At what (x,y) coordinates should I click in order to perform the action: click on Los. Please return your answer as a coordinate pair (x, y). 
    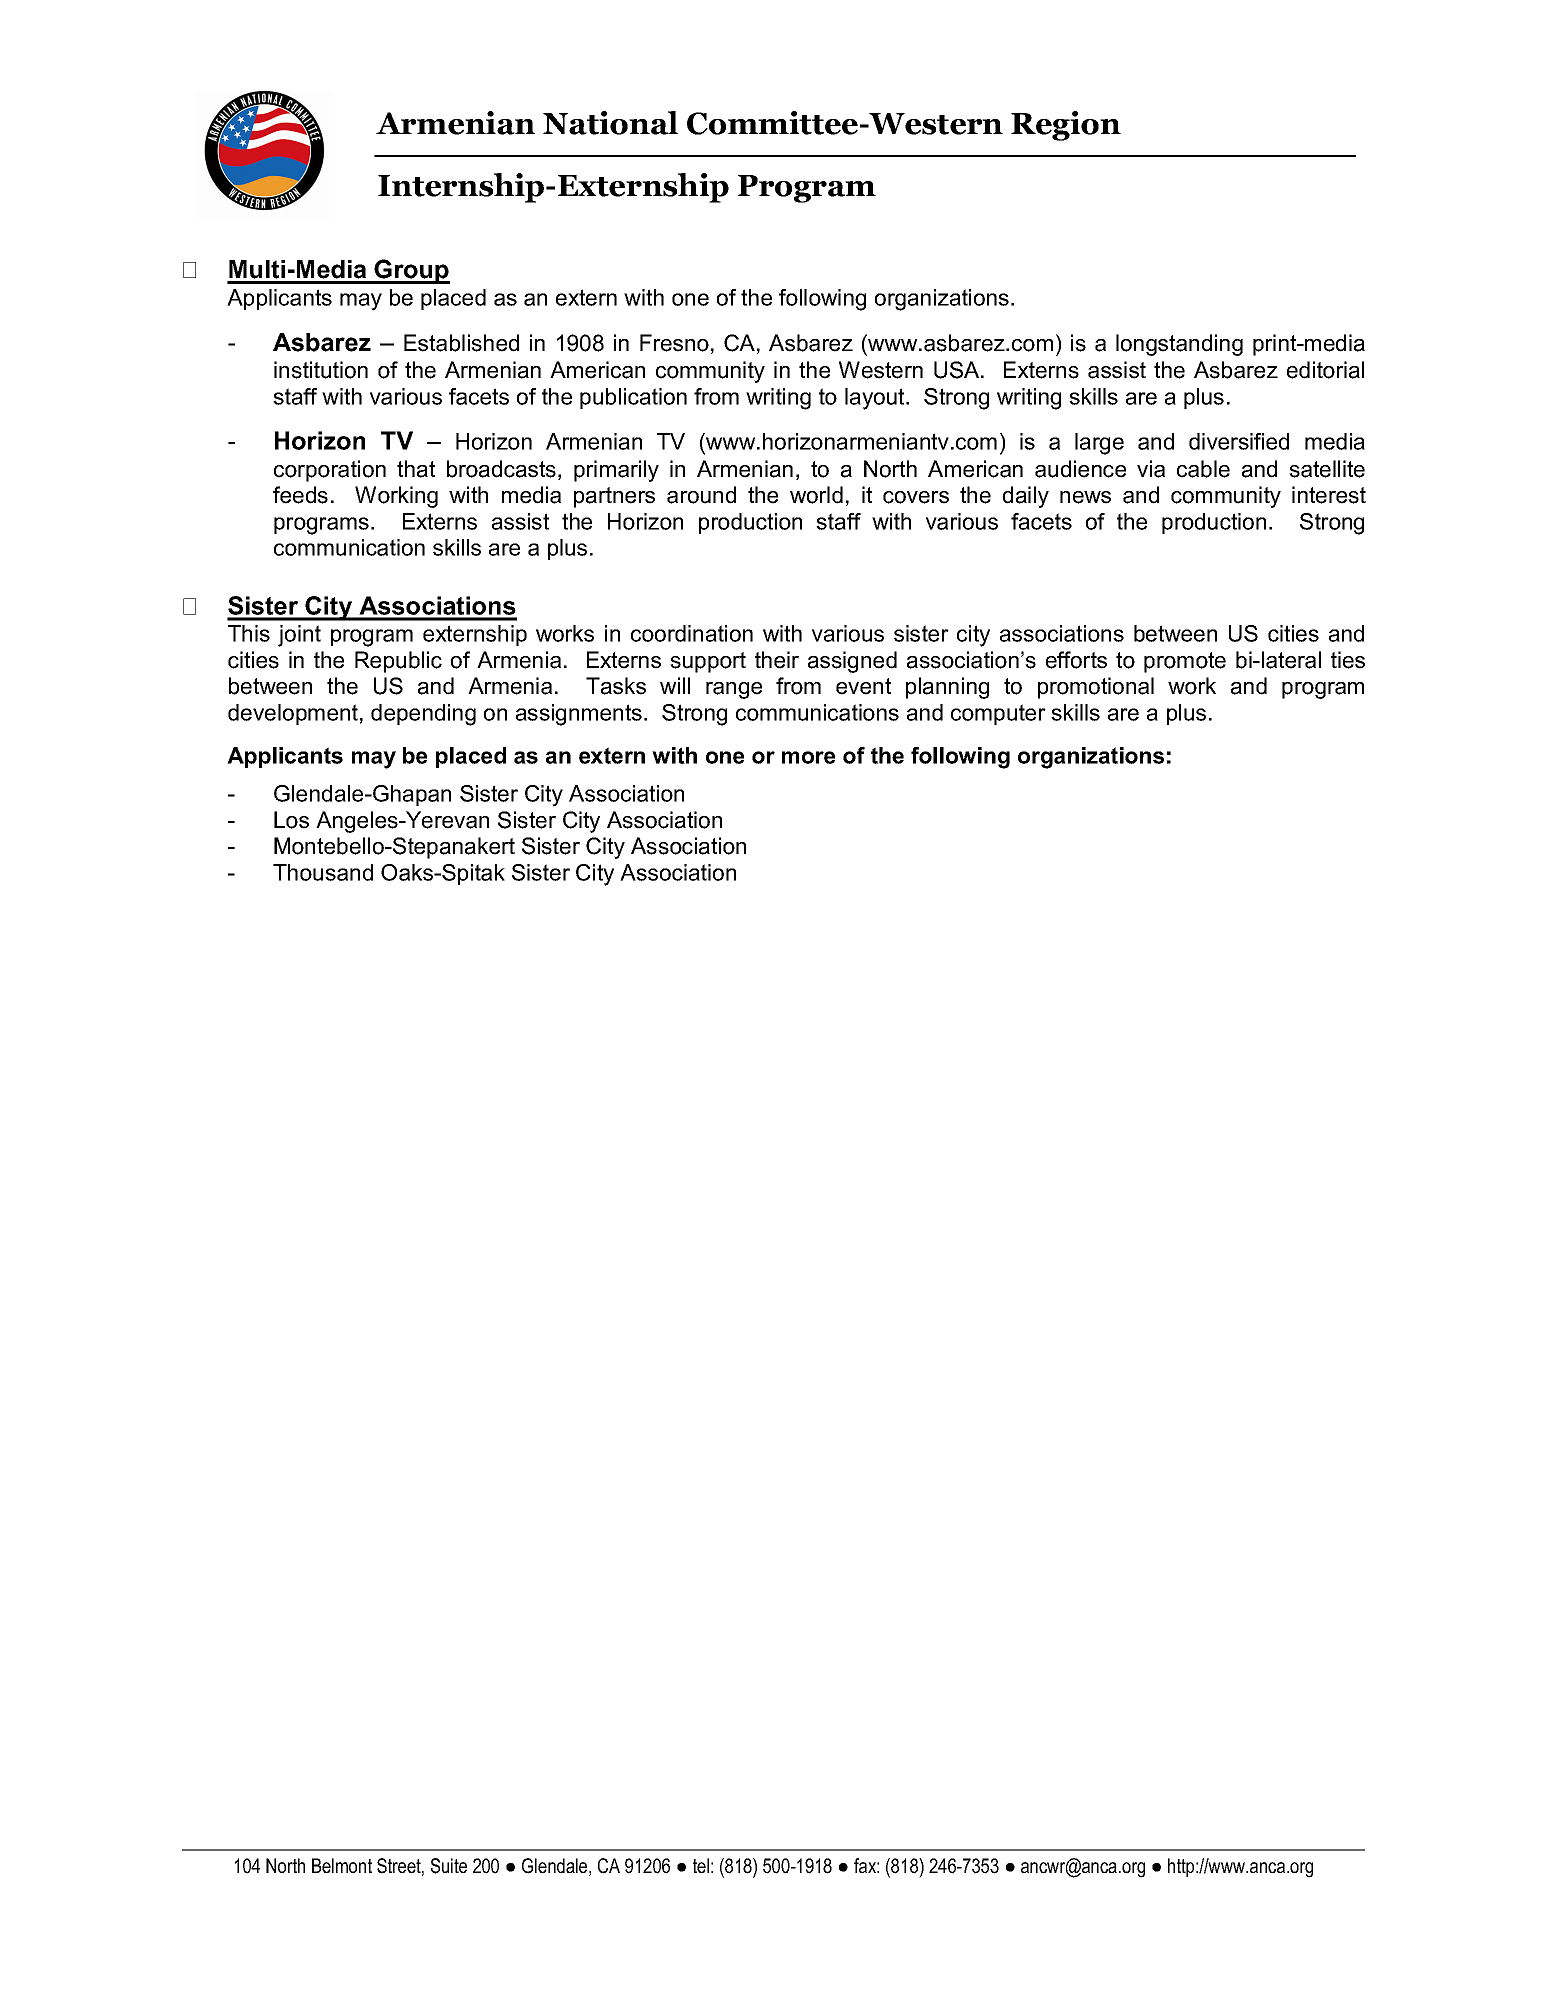
    Looking at the image, I should click on (291, 820).
